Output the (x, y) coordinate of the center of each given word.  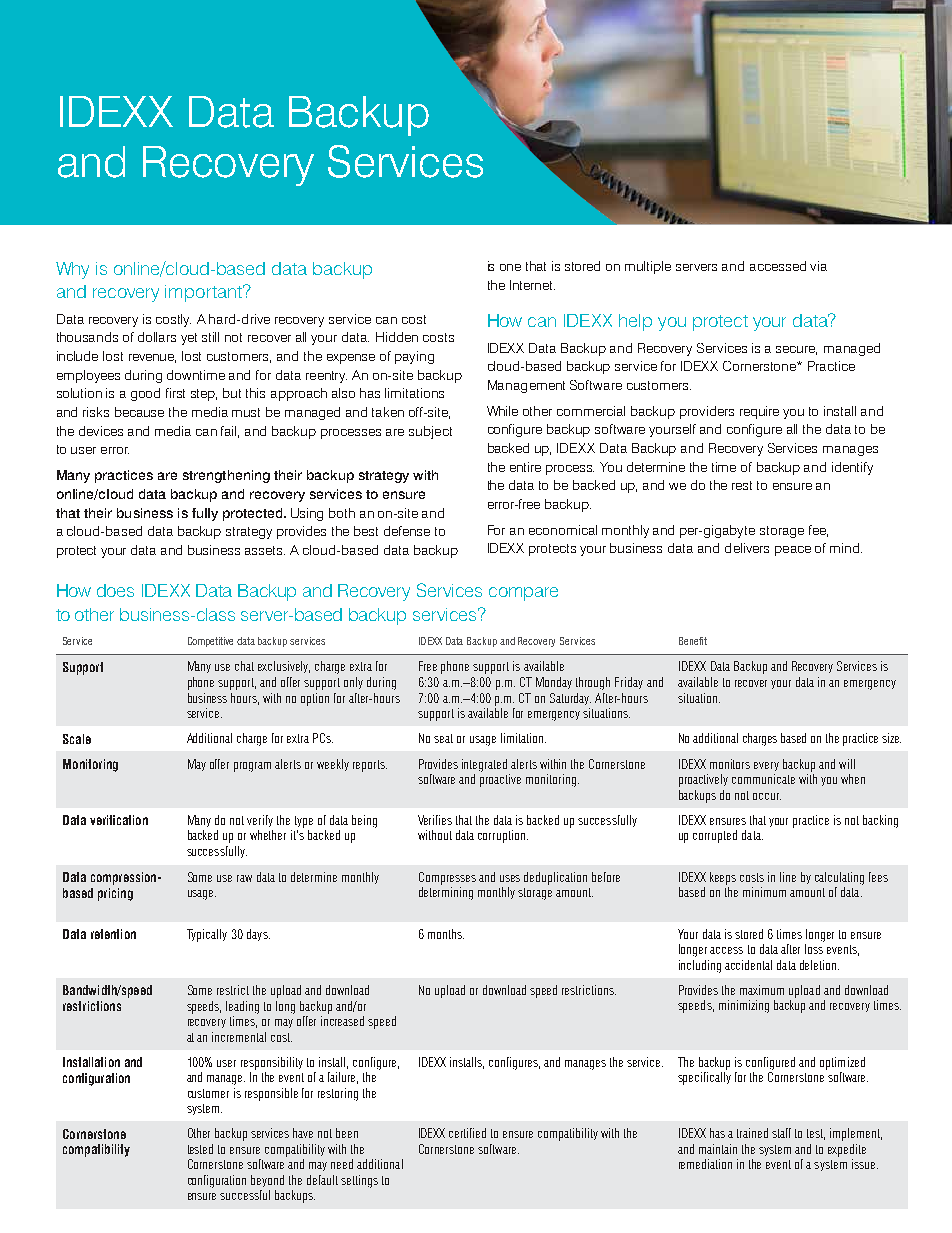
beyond (267, 1181)
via (818, 266)
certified (467, 1133)
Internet (532, 285)
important (204, 293)
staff (781, 1133)
